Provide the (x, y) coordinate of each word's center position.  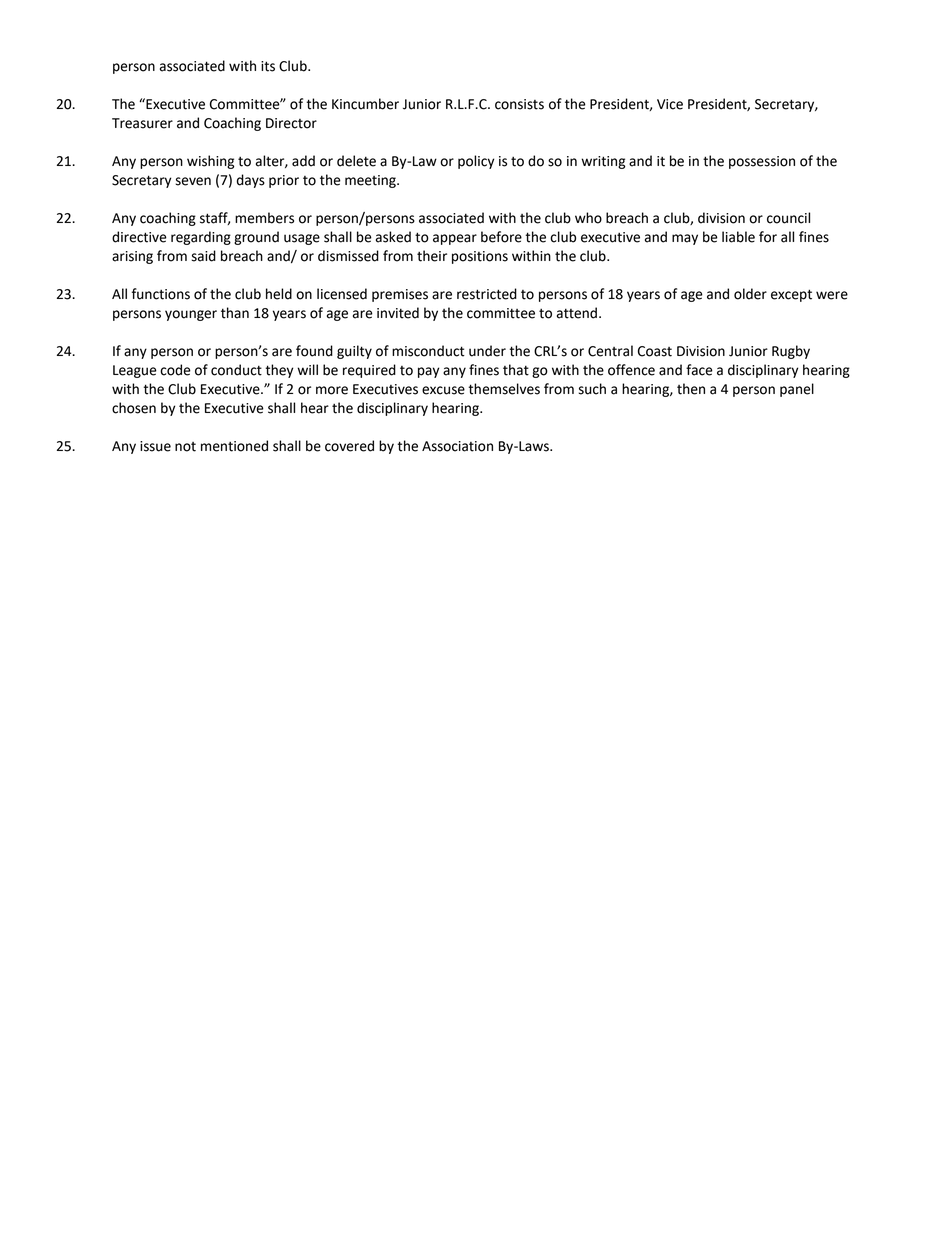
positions (480, 257)
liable (738, 237)
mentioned (234, 446)
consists (519, 104)
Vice (670, 104)
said (204, 256)
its (268, 66)
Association (457, 446)
